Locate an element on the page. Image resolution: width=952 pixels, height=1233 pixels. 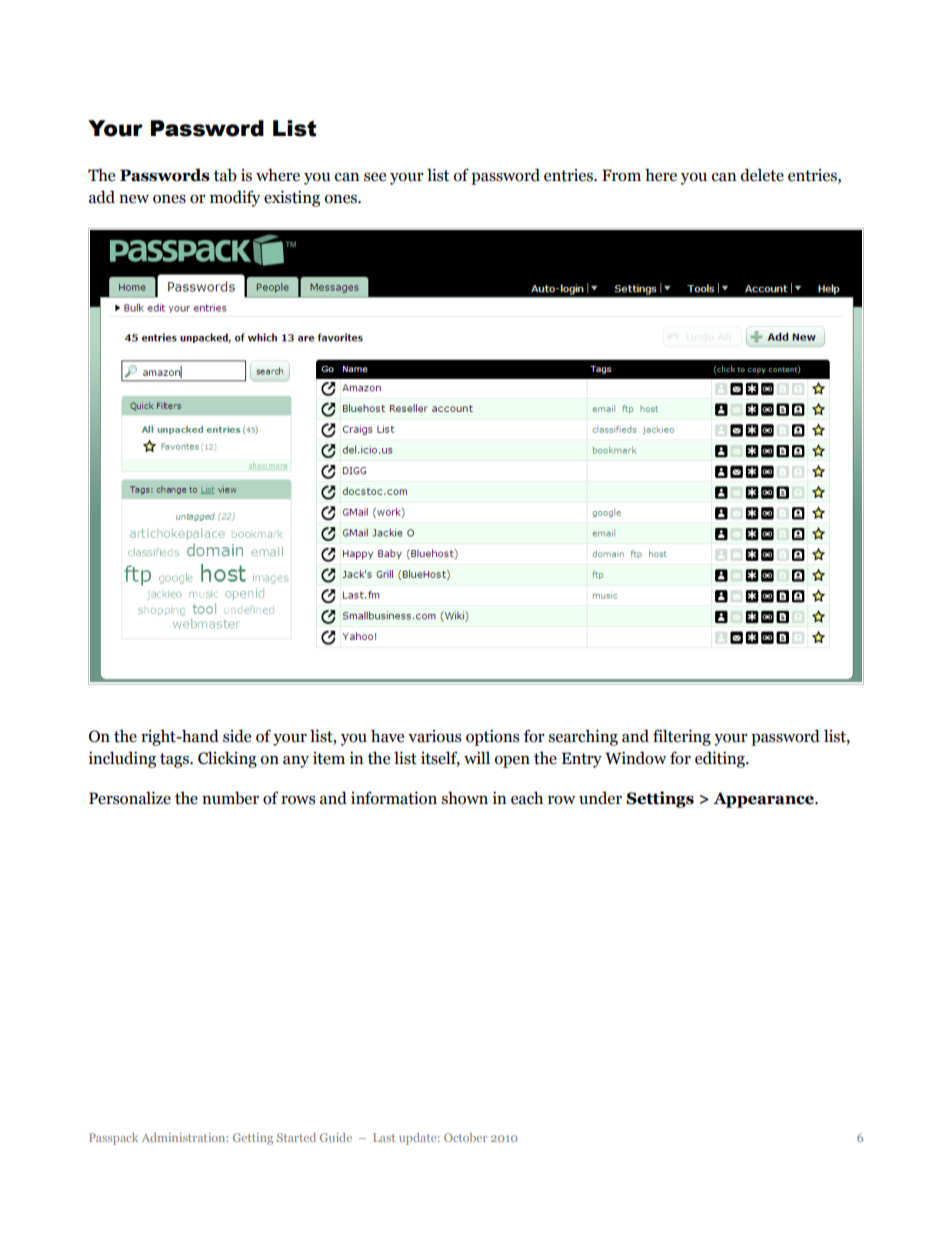
filtering is located at coordinates (682, 737).
